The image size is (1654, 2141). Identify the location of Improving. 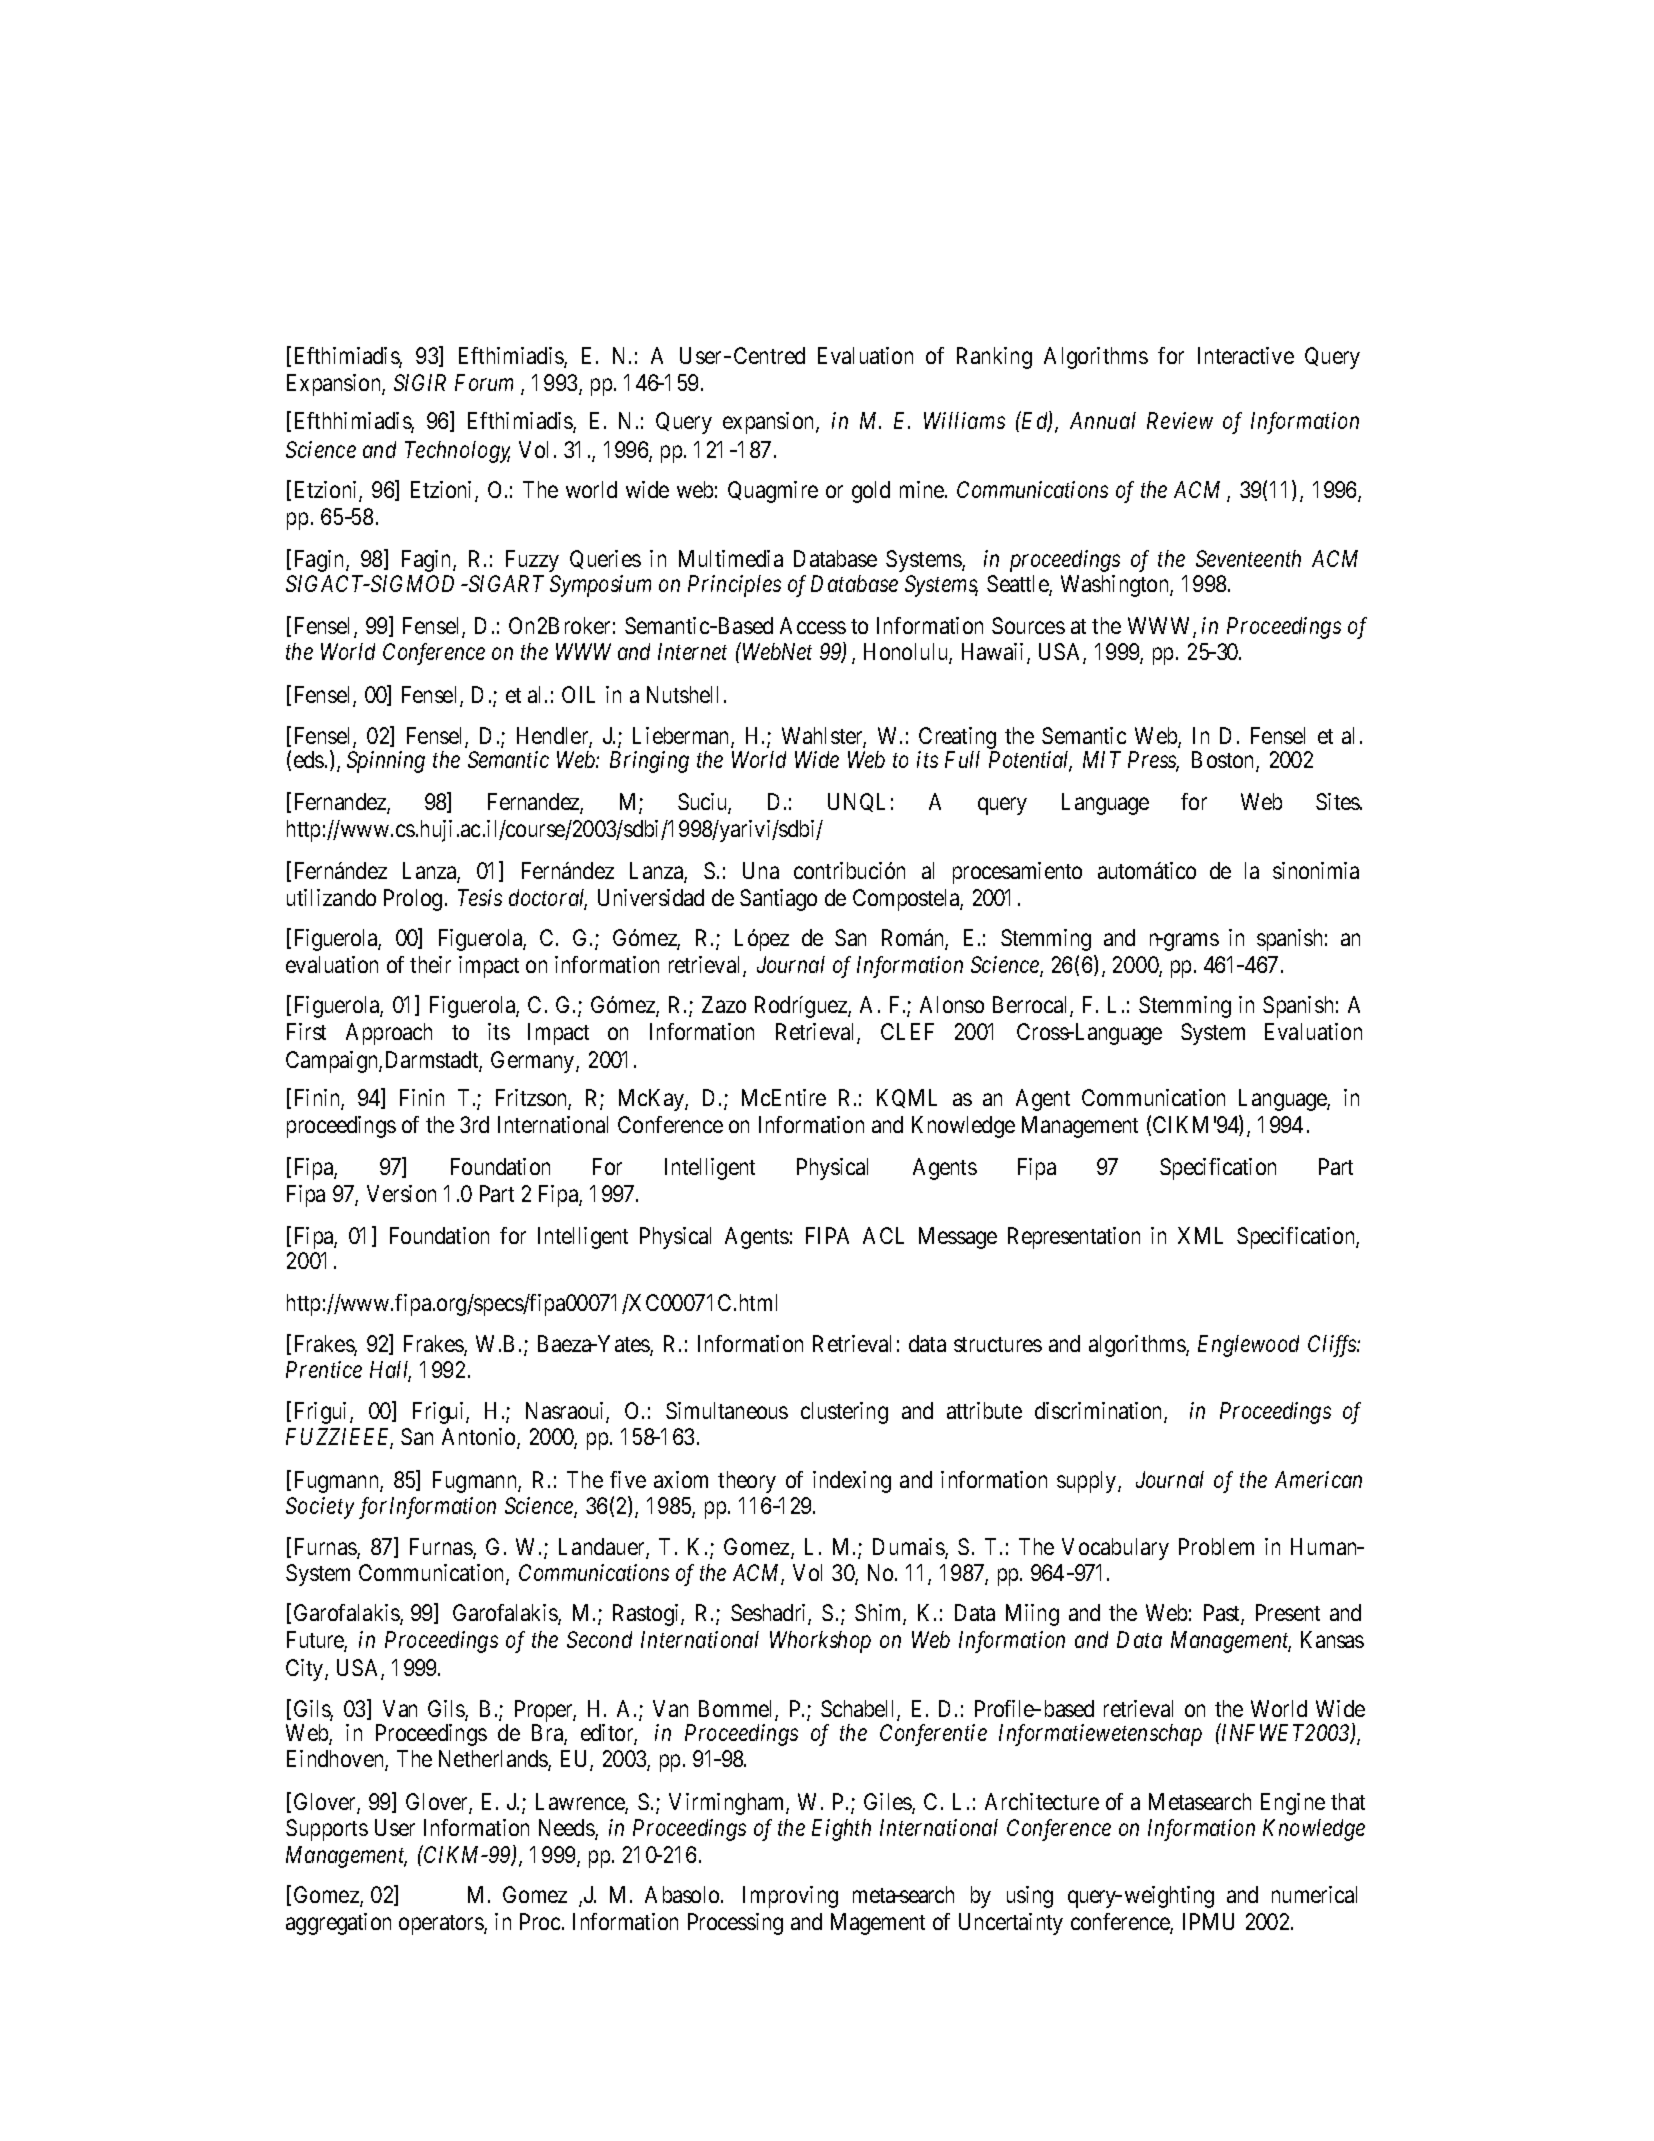
(790, 1897).
